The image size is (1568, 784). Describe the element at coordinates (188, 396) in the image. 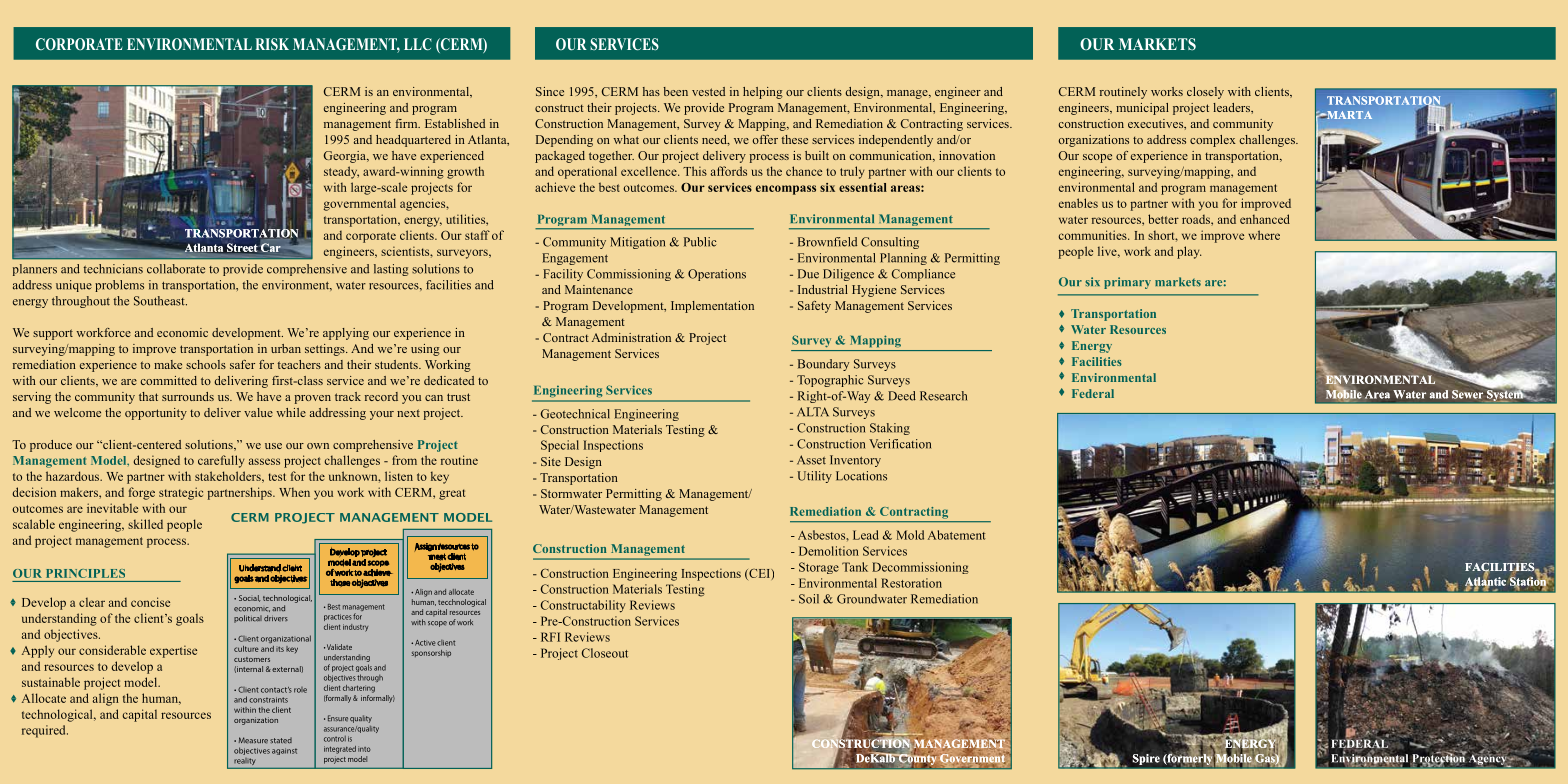

I see `surrounds` at that location.
